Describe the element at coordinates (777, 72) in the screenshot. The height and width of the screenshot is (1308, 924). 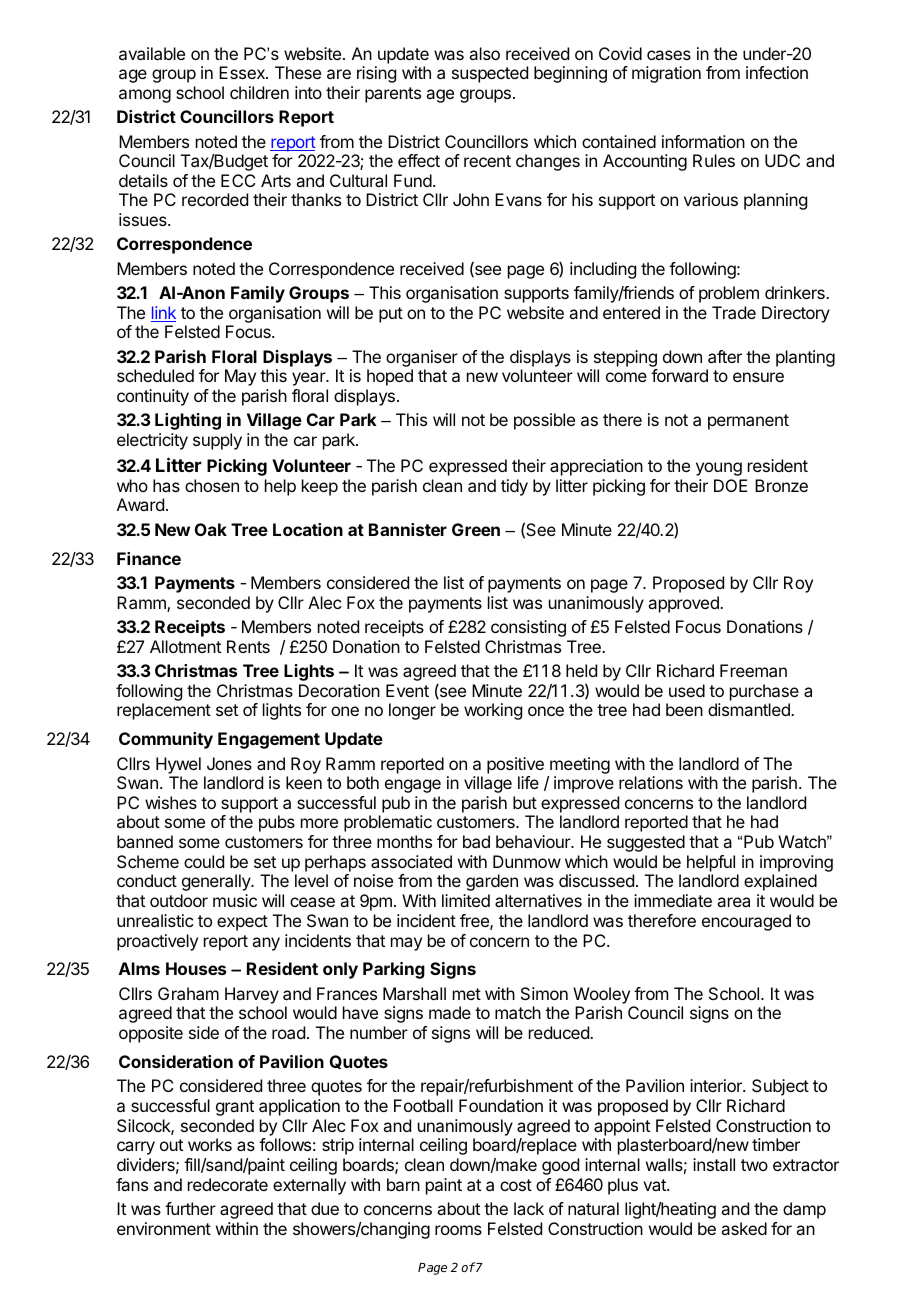
I see `infection` at that location.
